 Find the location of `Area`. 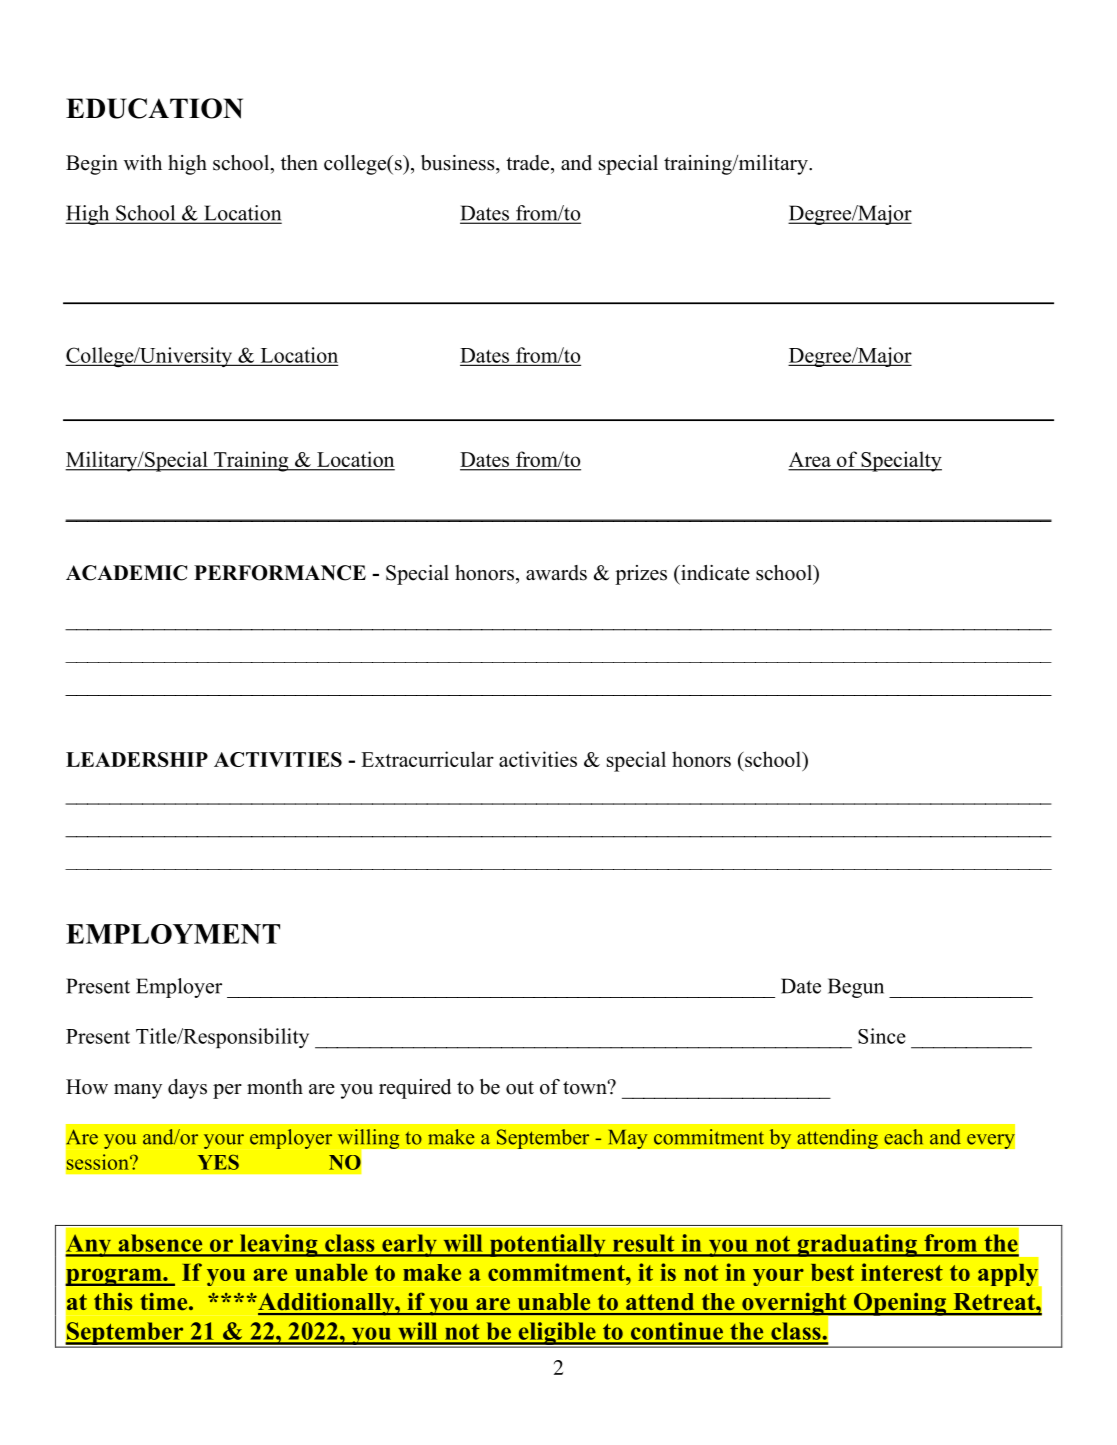

Area is located at coordinates (810, 461).
